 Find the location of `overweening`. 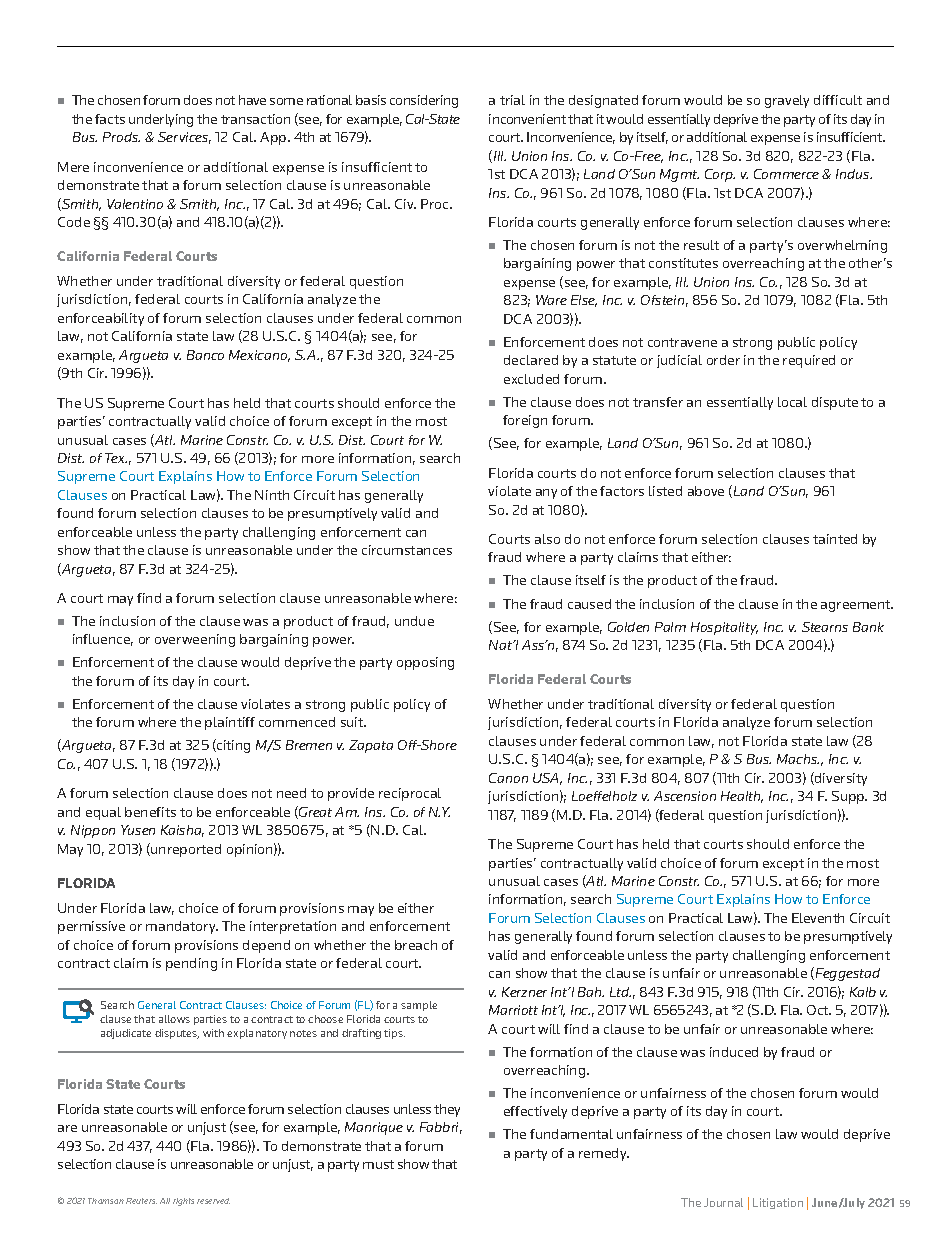

overweening is located at coordinates (195, 640).
